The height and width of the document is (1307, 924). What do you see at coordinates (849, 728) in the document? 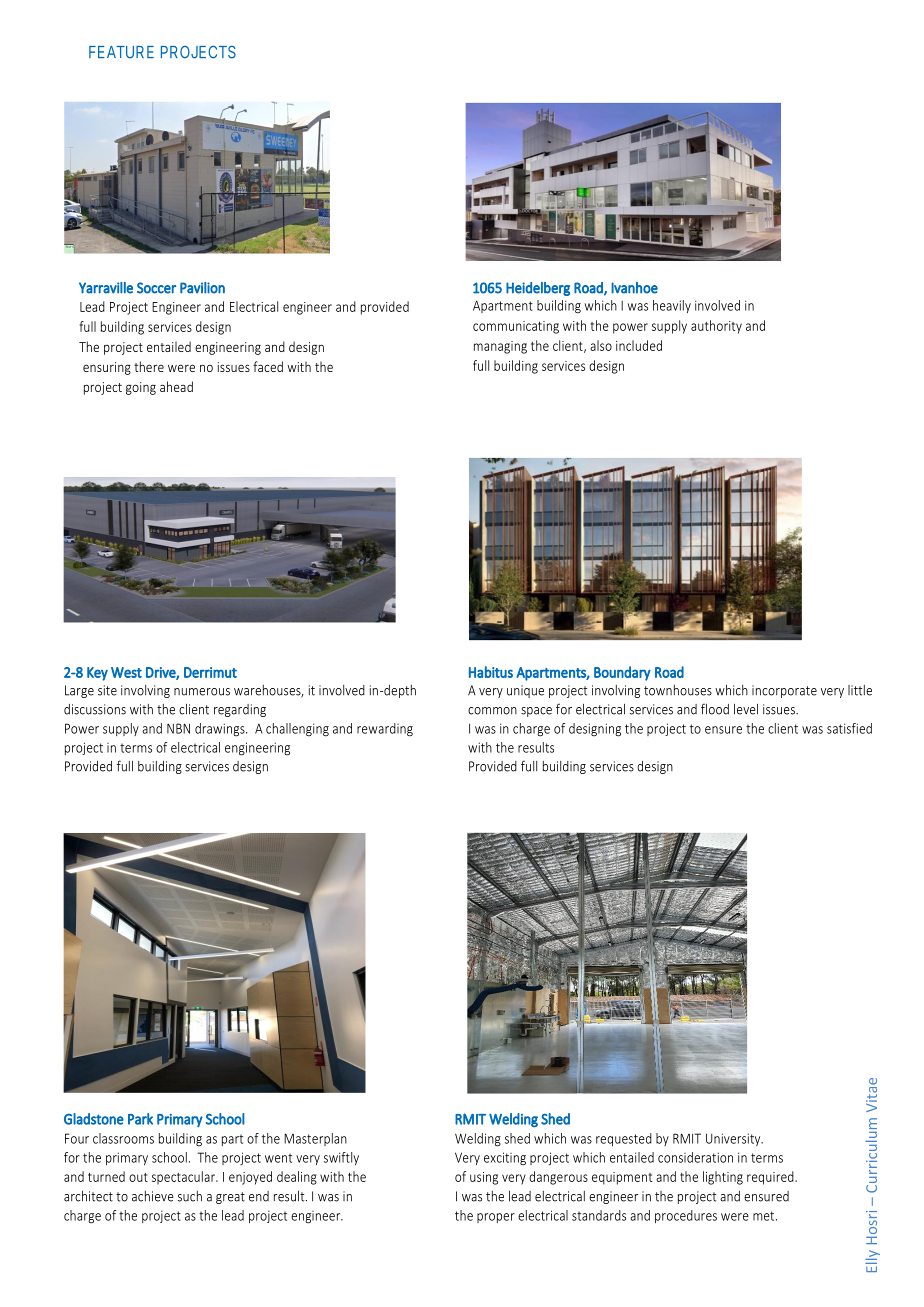
I see `satisfied` at bounding box center [849, 728].
